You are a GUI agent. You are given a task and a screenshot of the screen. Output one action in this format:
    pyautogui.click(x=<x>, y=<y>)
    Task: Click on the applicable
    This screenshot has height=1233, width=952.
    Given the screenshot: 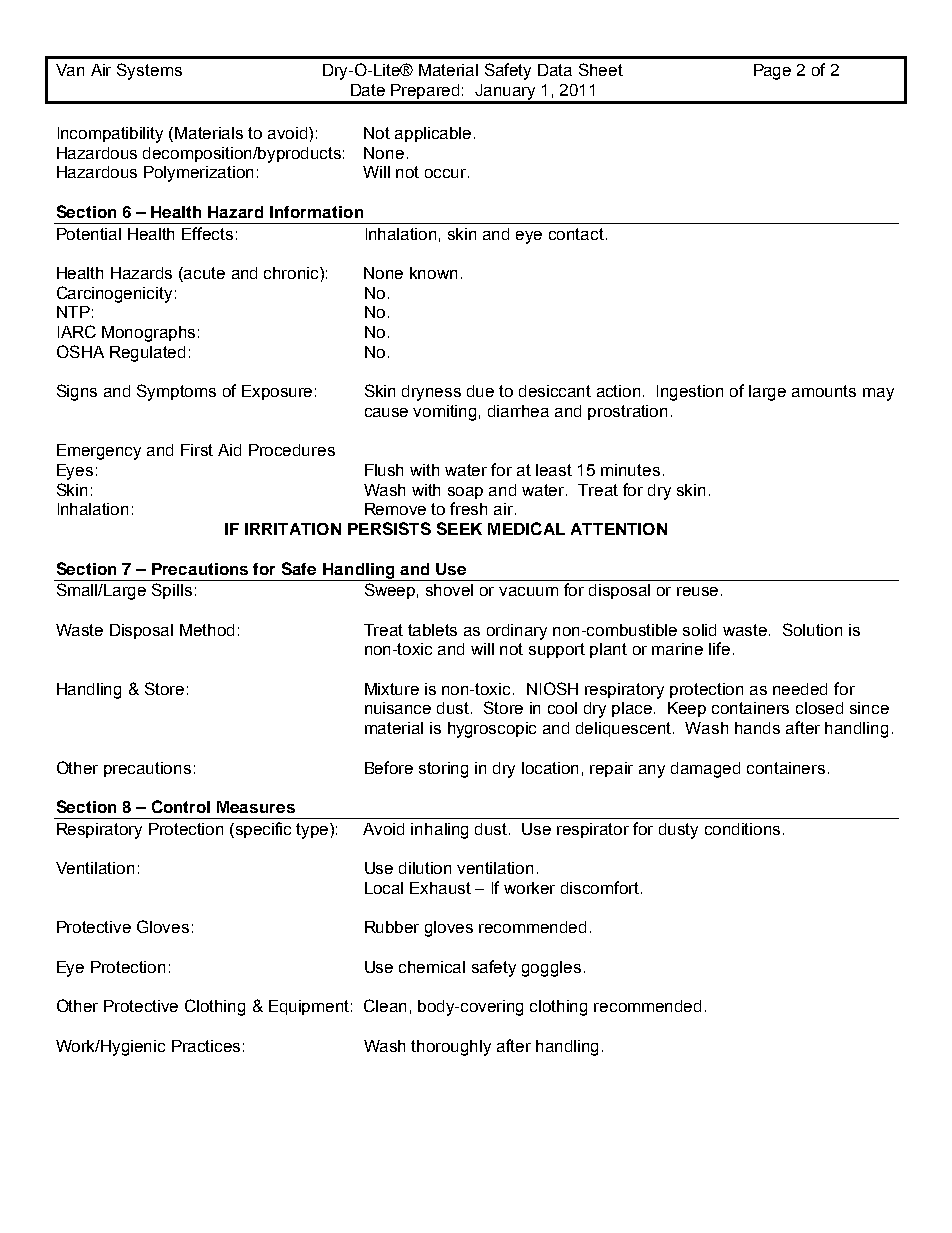 What is the action you would take?
    pyautogui.click(x=433, y=134)
